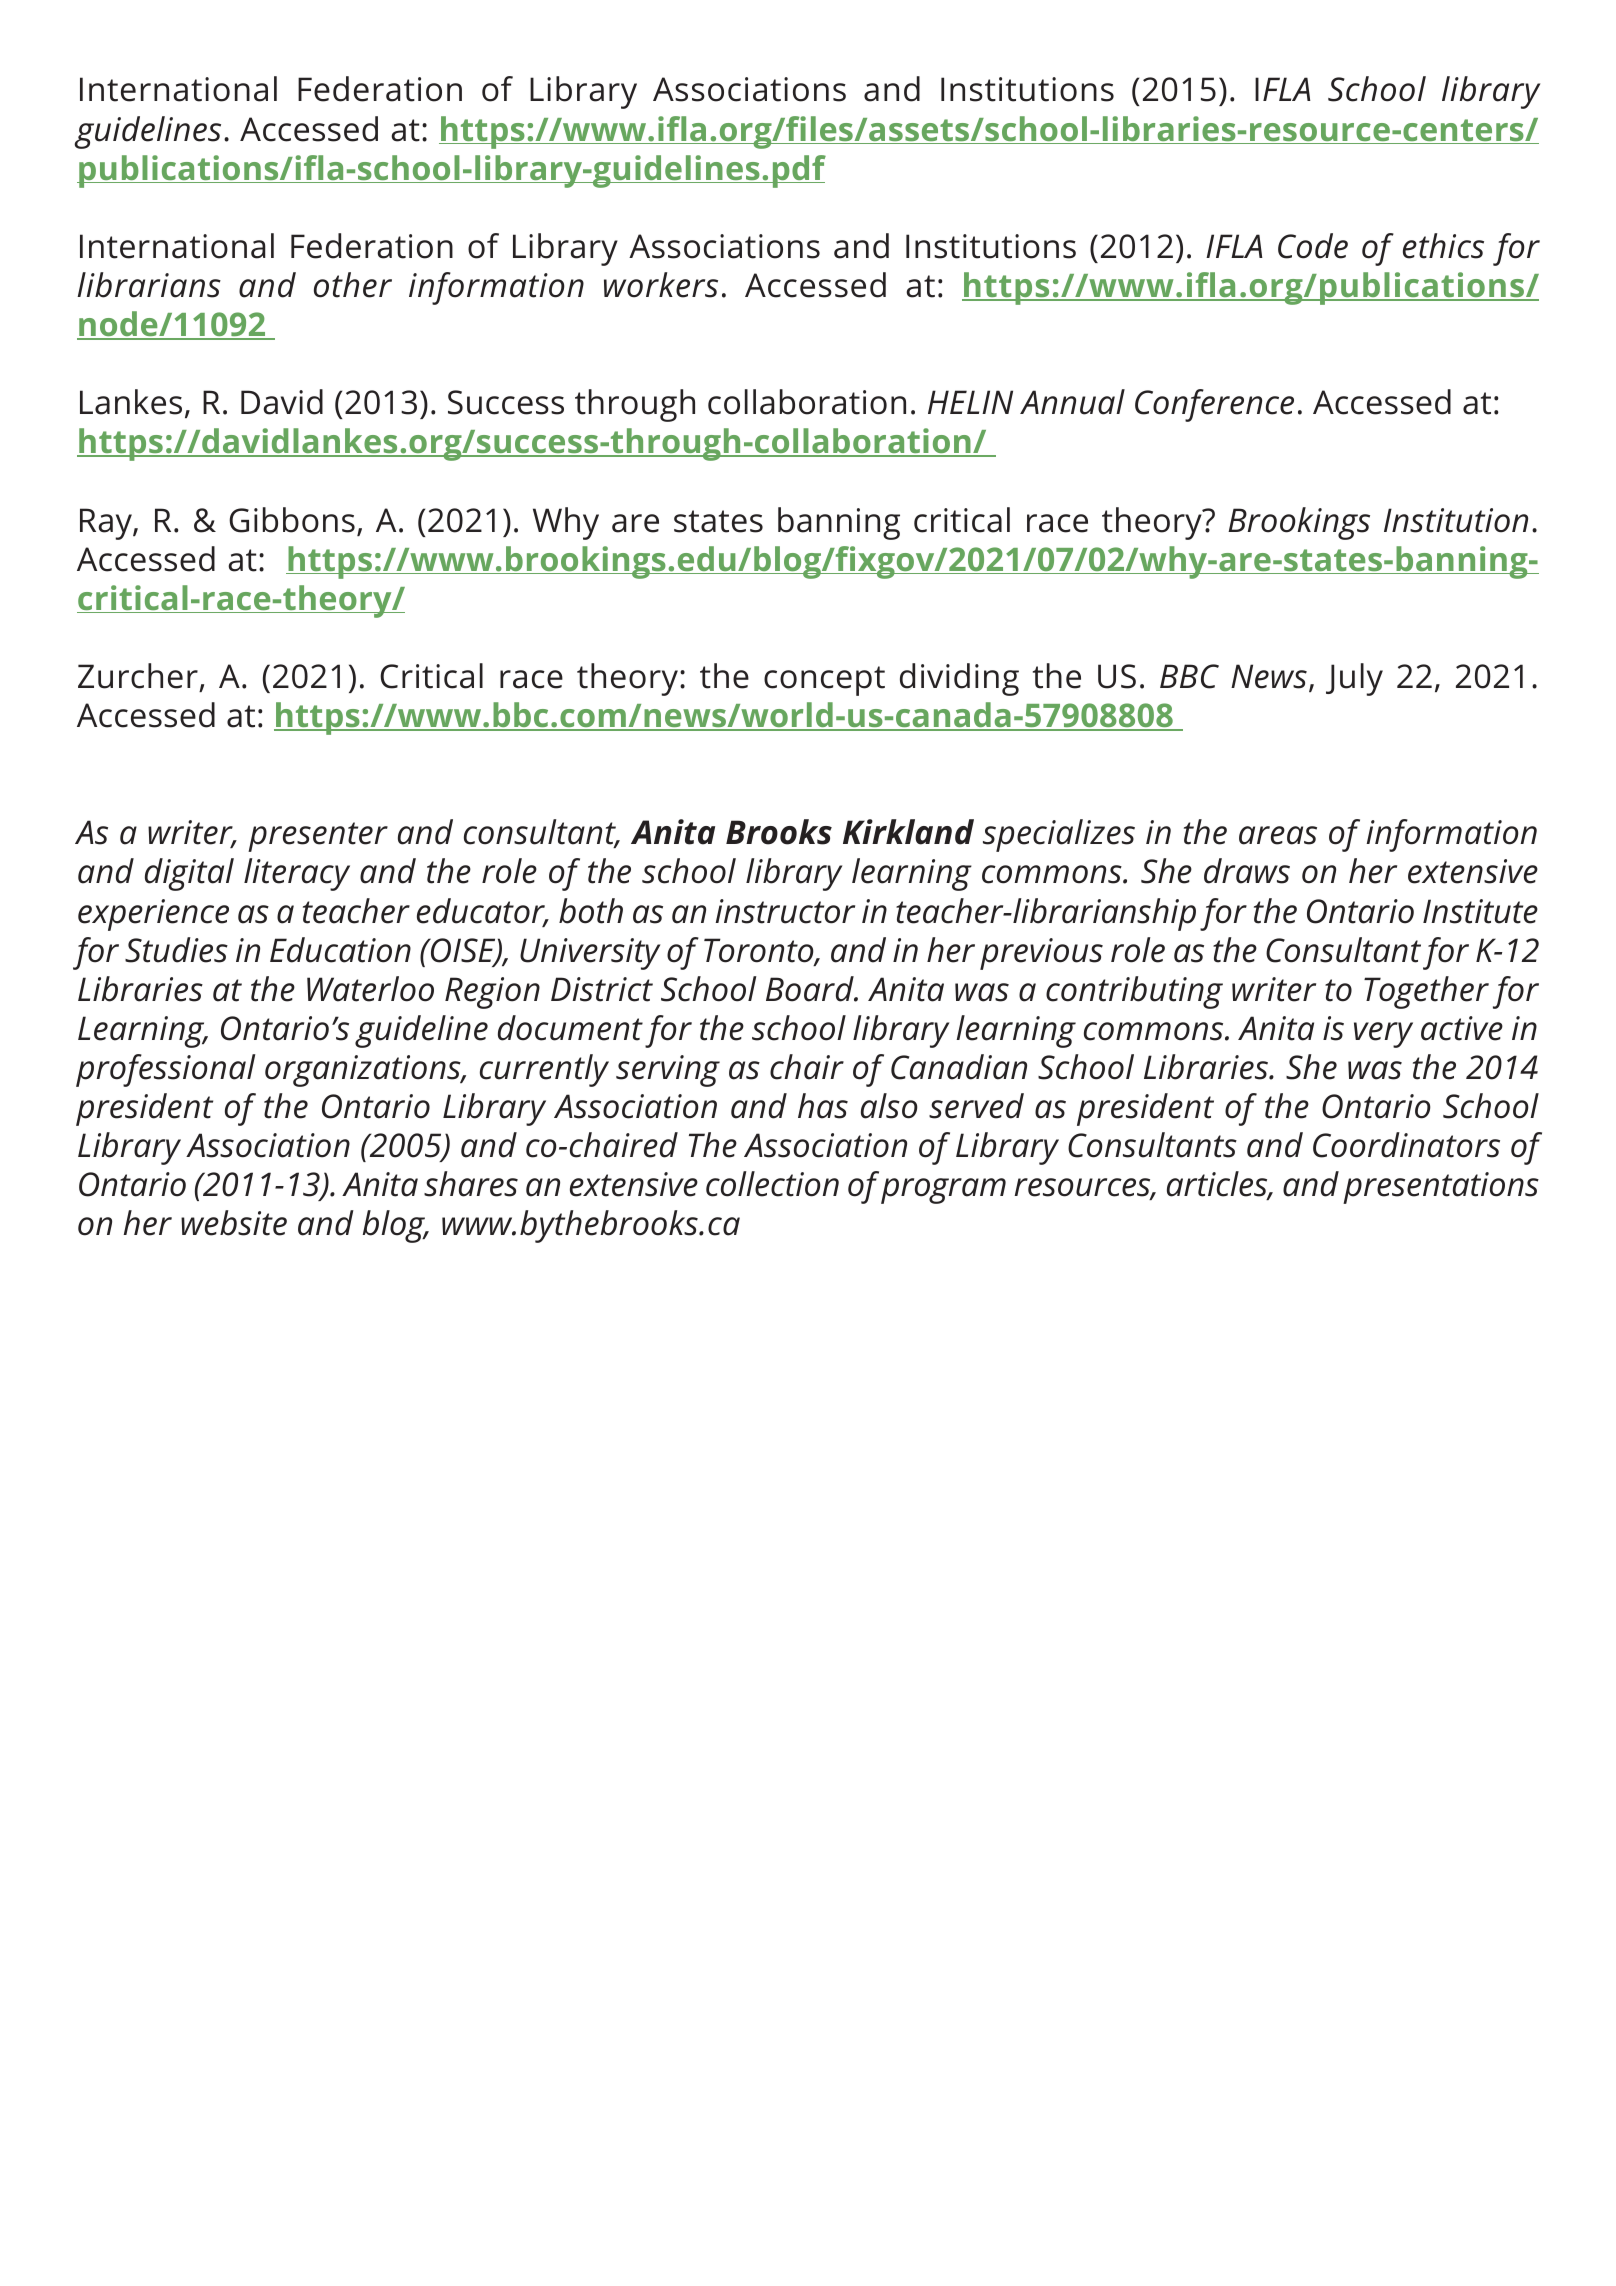 The width and height of the screenshot is (1616, 2286). I want to click on concept, so click(824, 681).
